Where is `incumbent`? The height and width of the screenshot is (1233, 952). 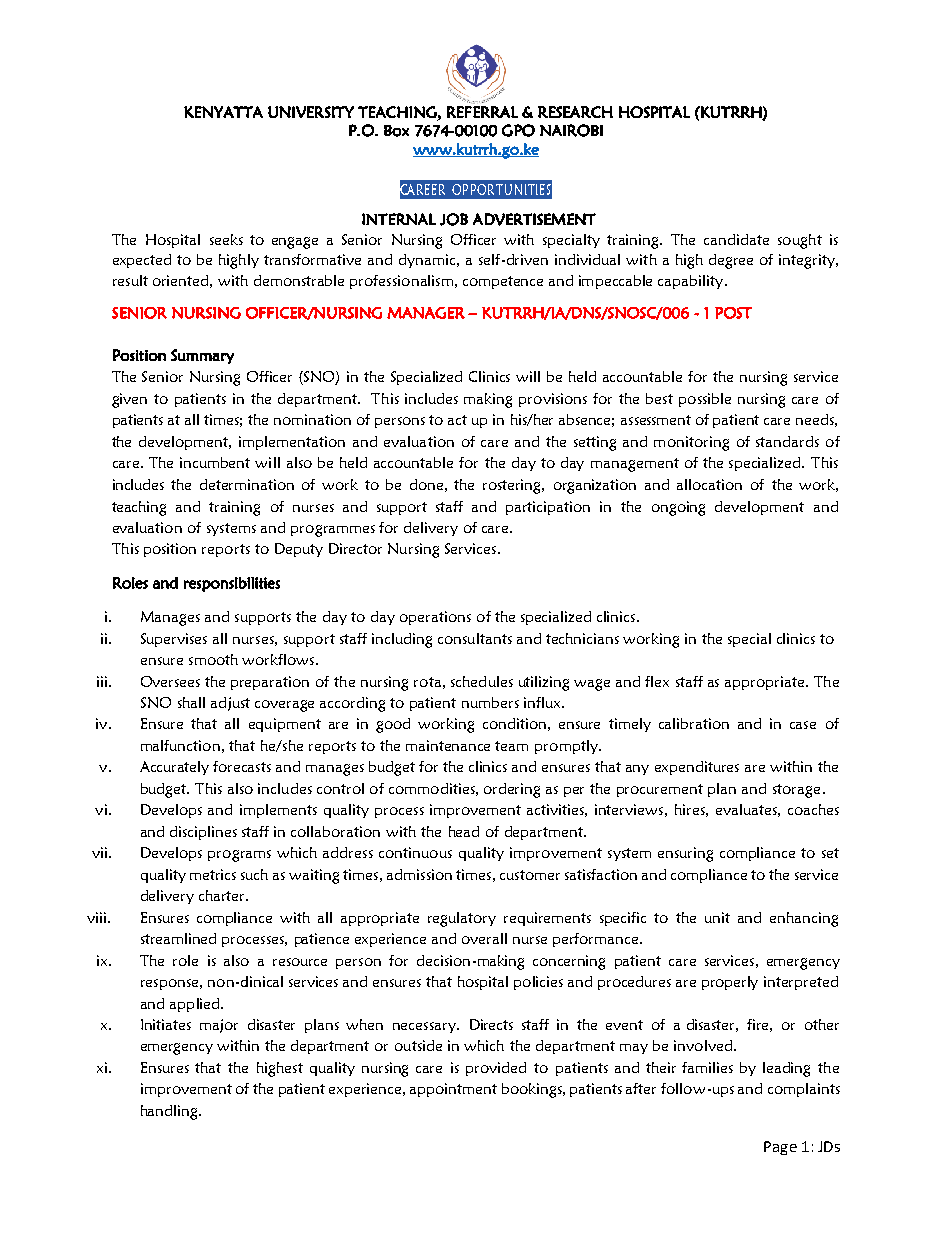 incumbent is located at coordinates (215, 462).
